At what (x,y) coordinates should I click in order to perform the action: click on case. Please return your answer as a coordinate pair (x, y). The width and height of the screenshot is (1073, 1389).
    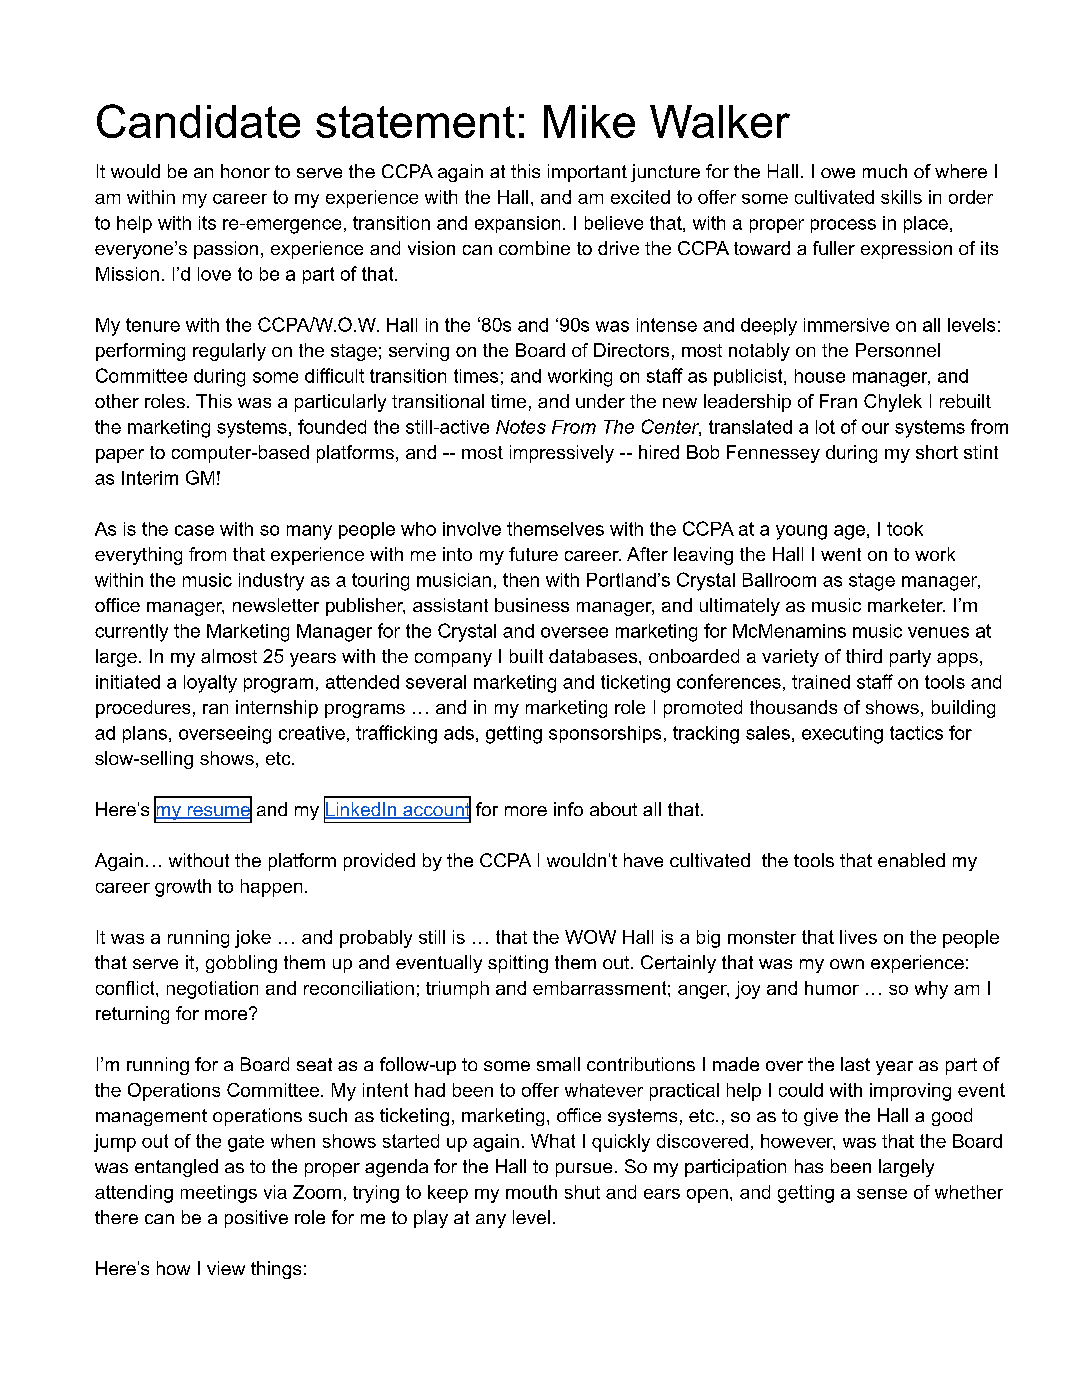
    Looking at the image, I should click on (194, 530).
